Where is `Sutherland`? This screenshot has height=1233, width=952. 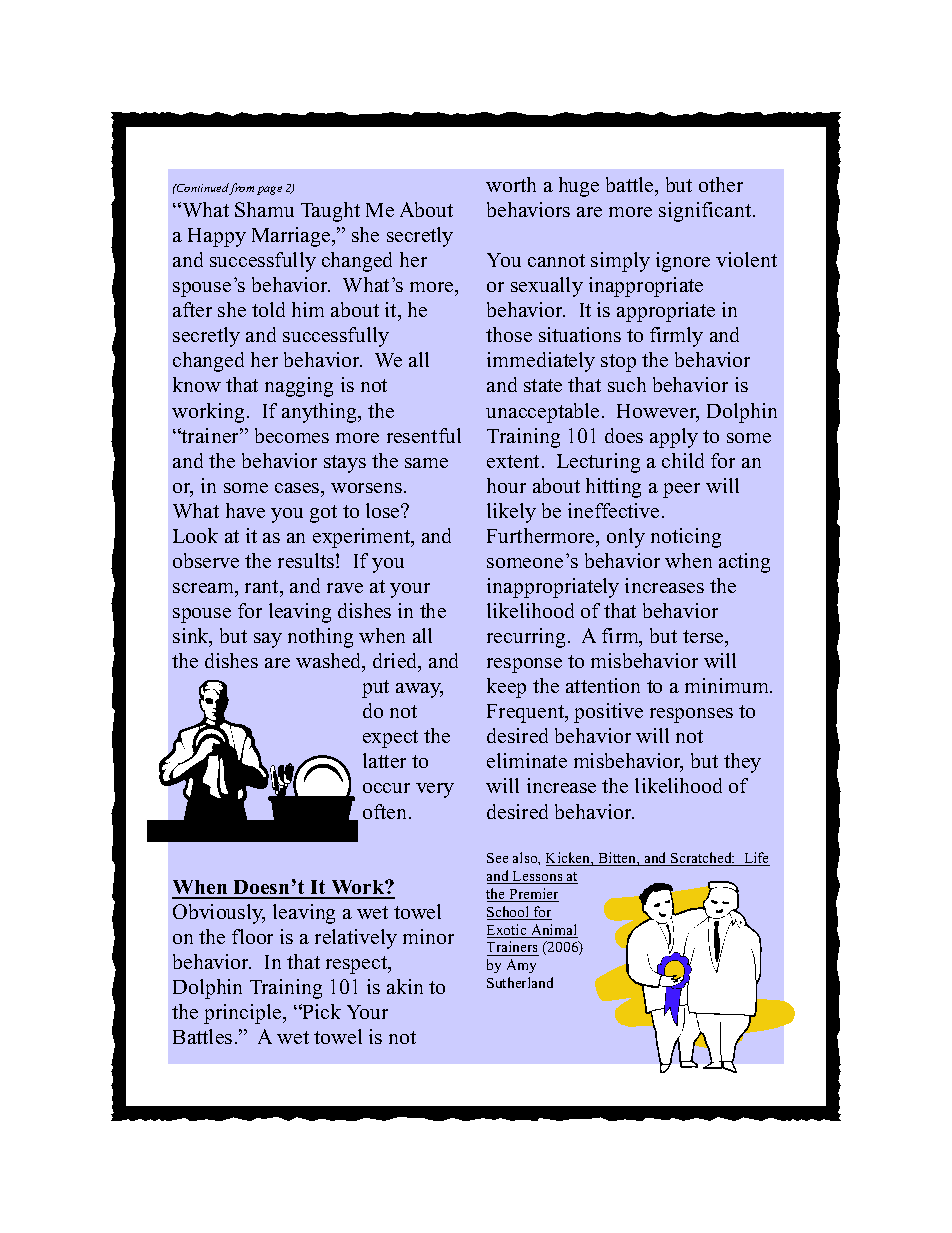 Sutherland is located at coordinates (520, 982).
